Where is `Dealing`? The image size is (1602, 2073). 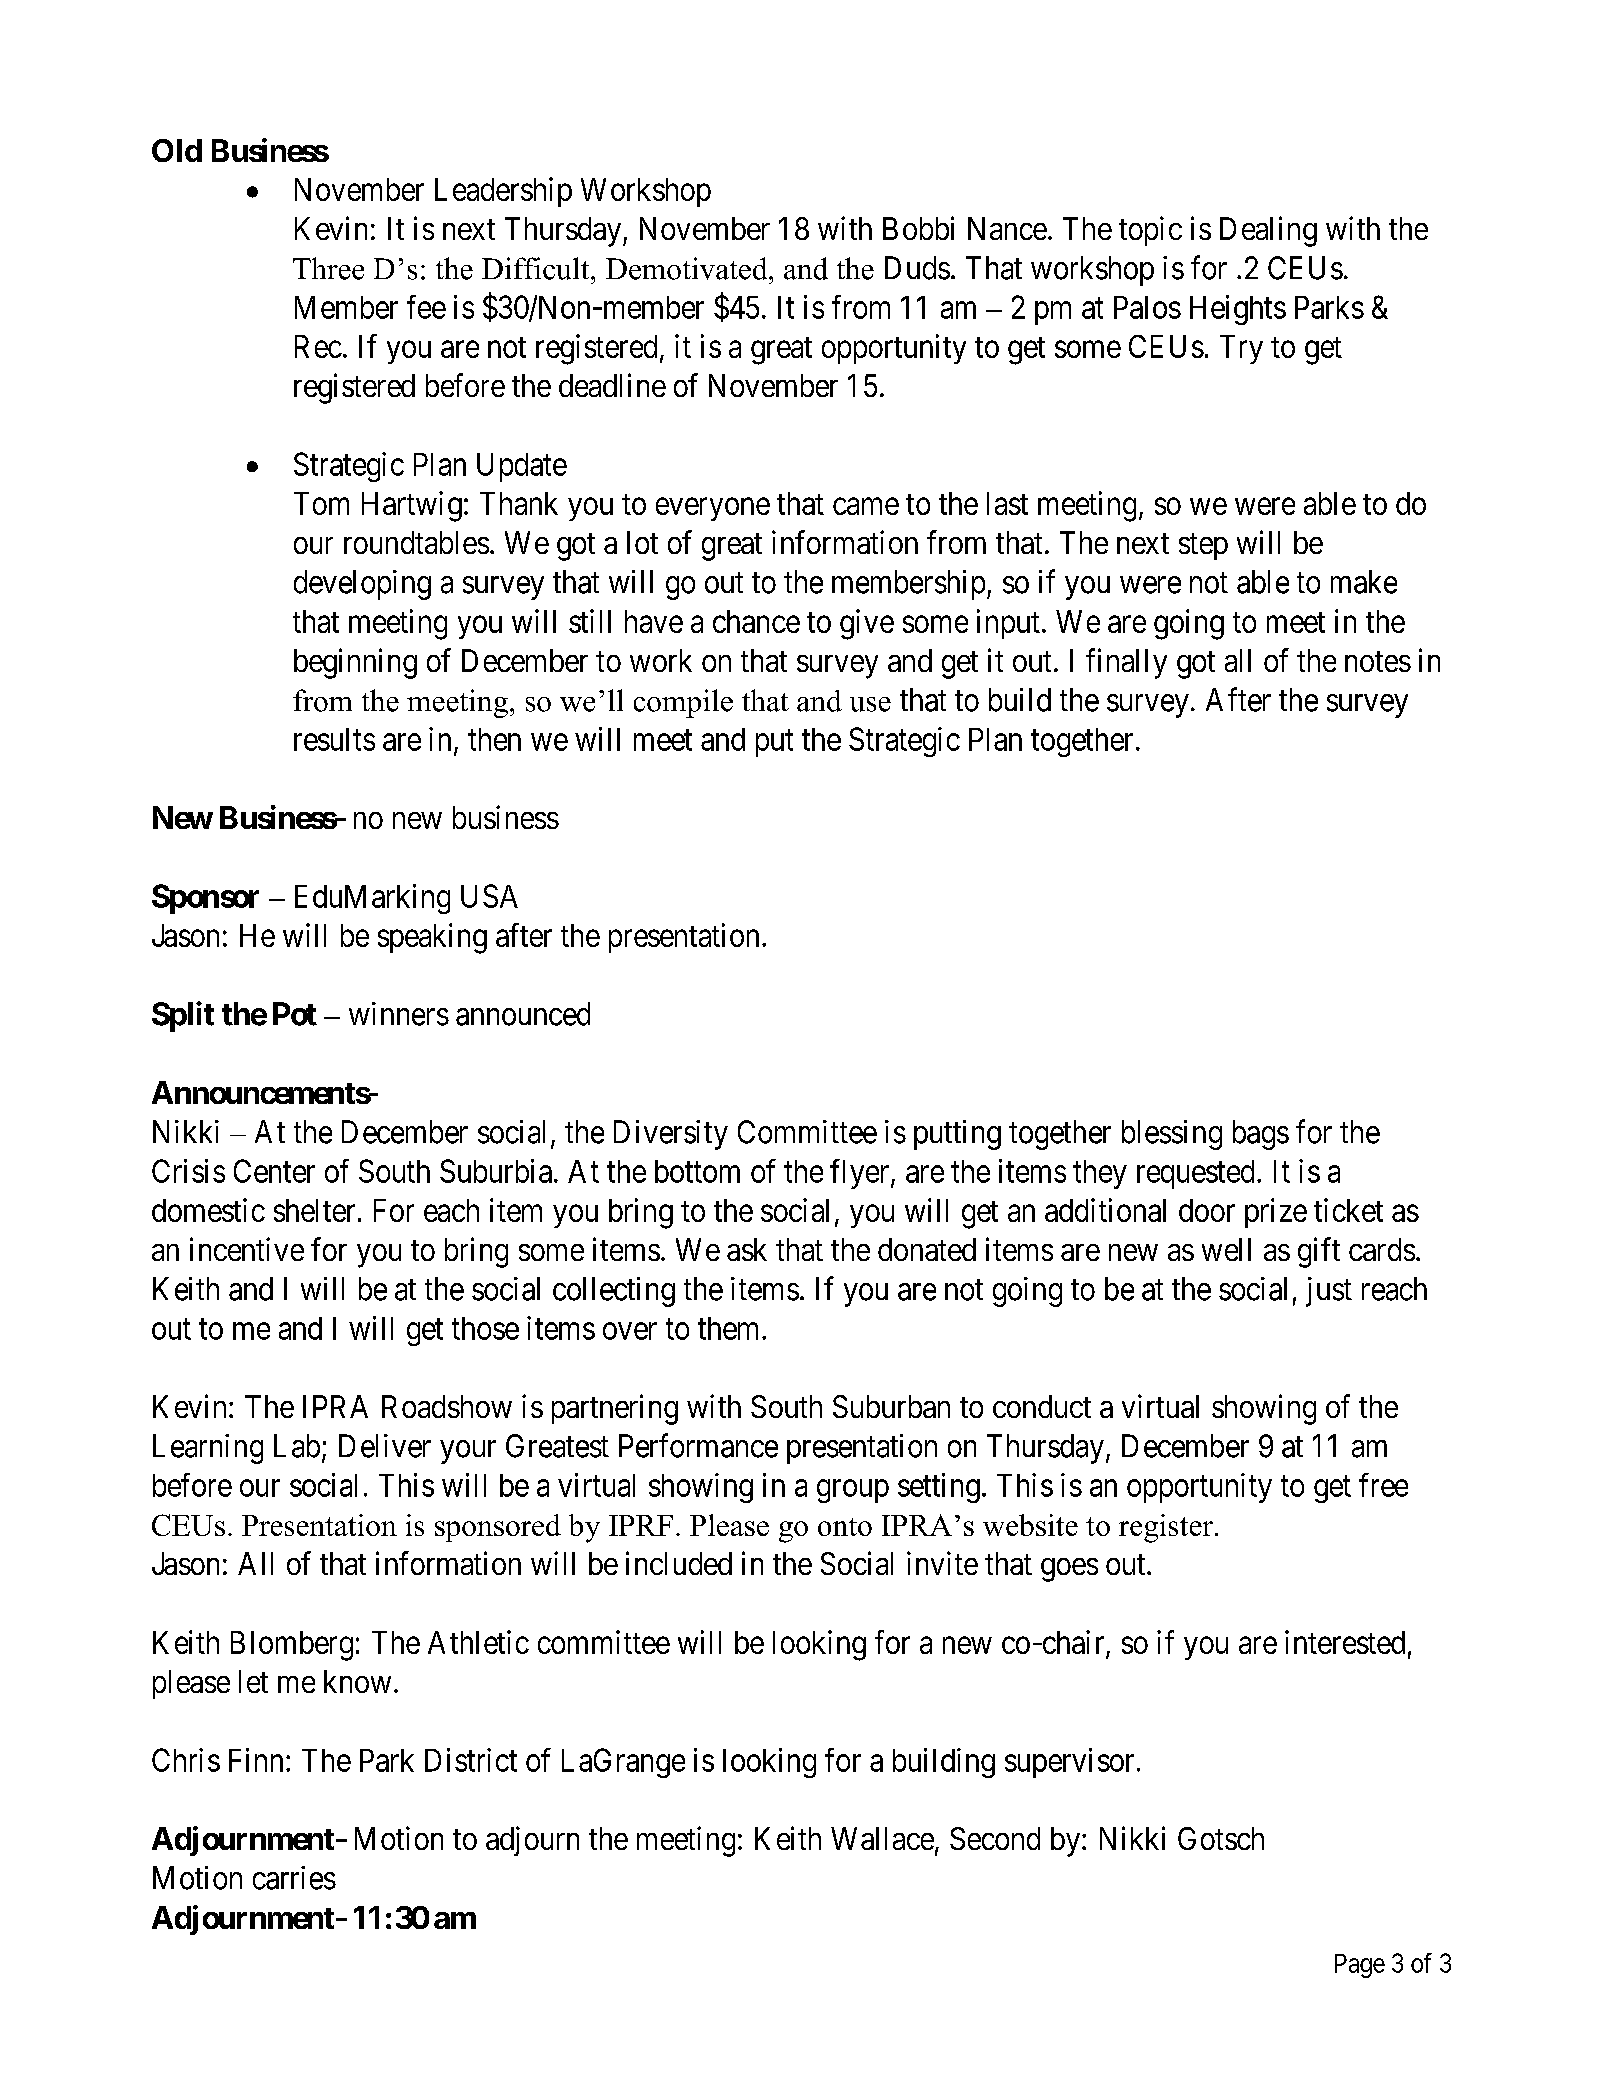
Dealing is located at coordinates (1268, 231).
